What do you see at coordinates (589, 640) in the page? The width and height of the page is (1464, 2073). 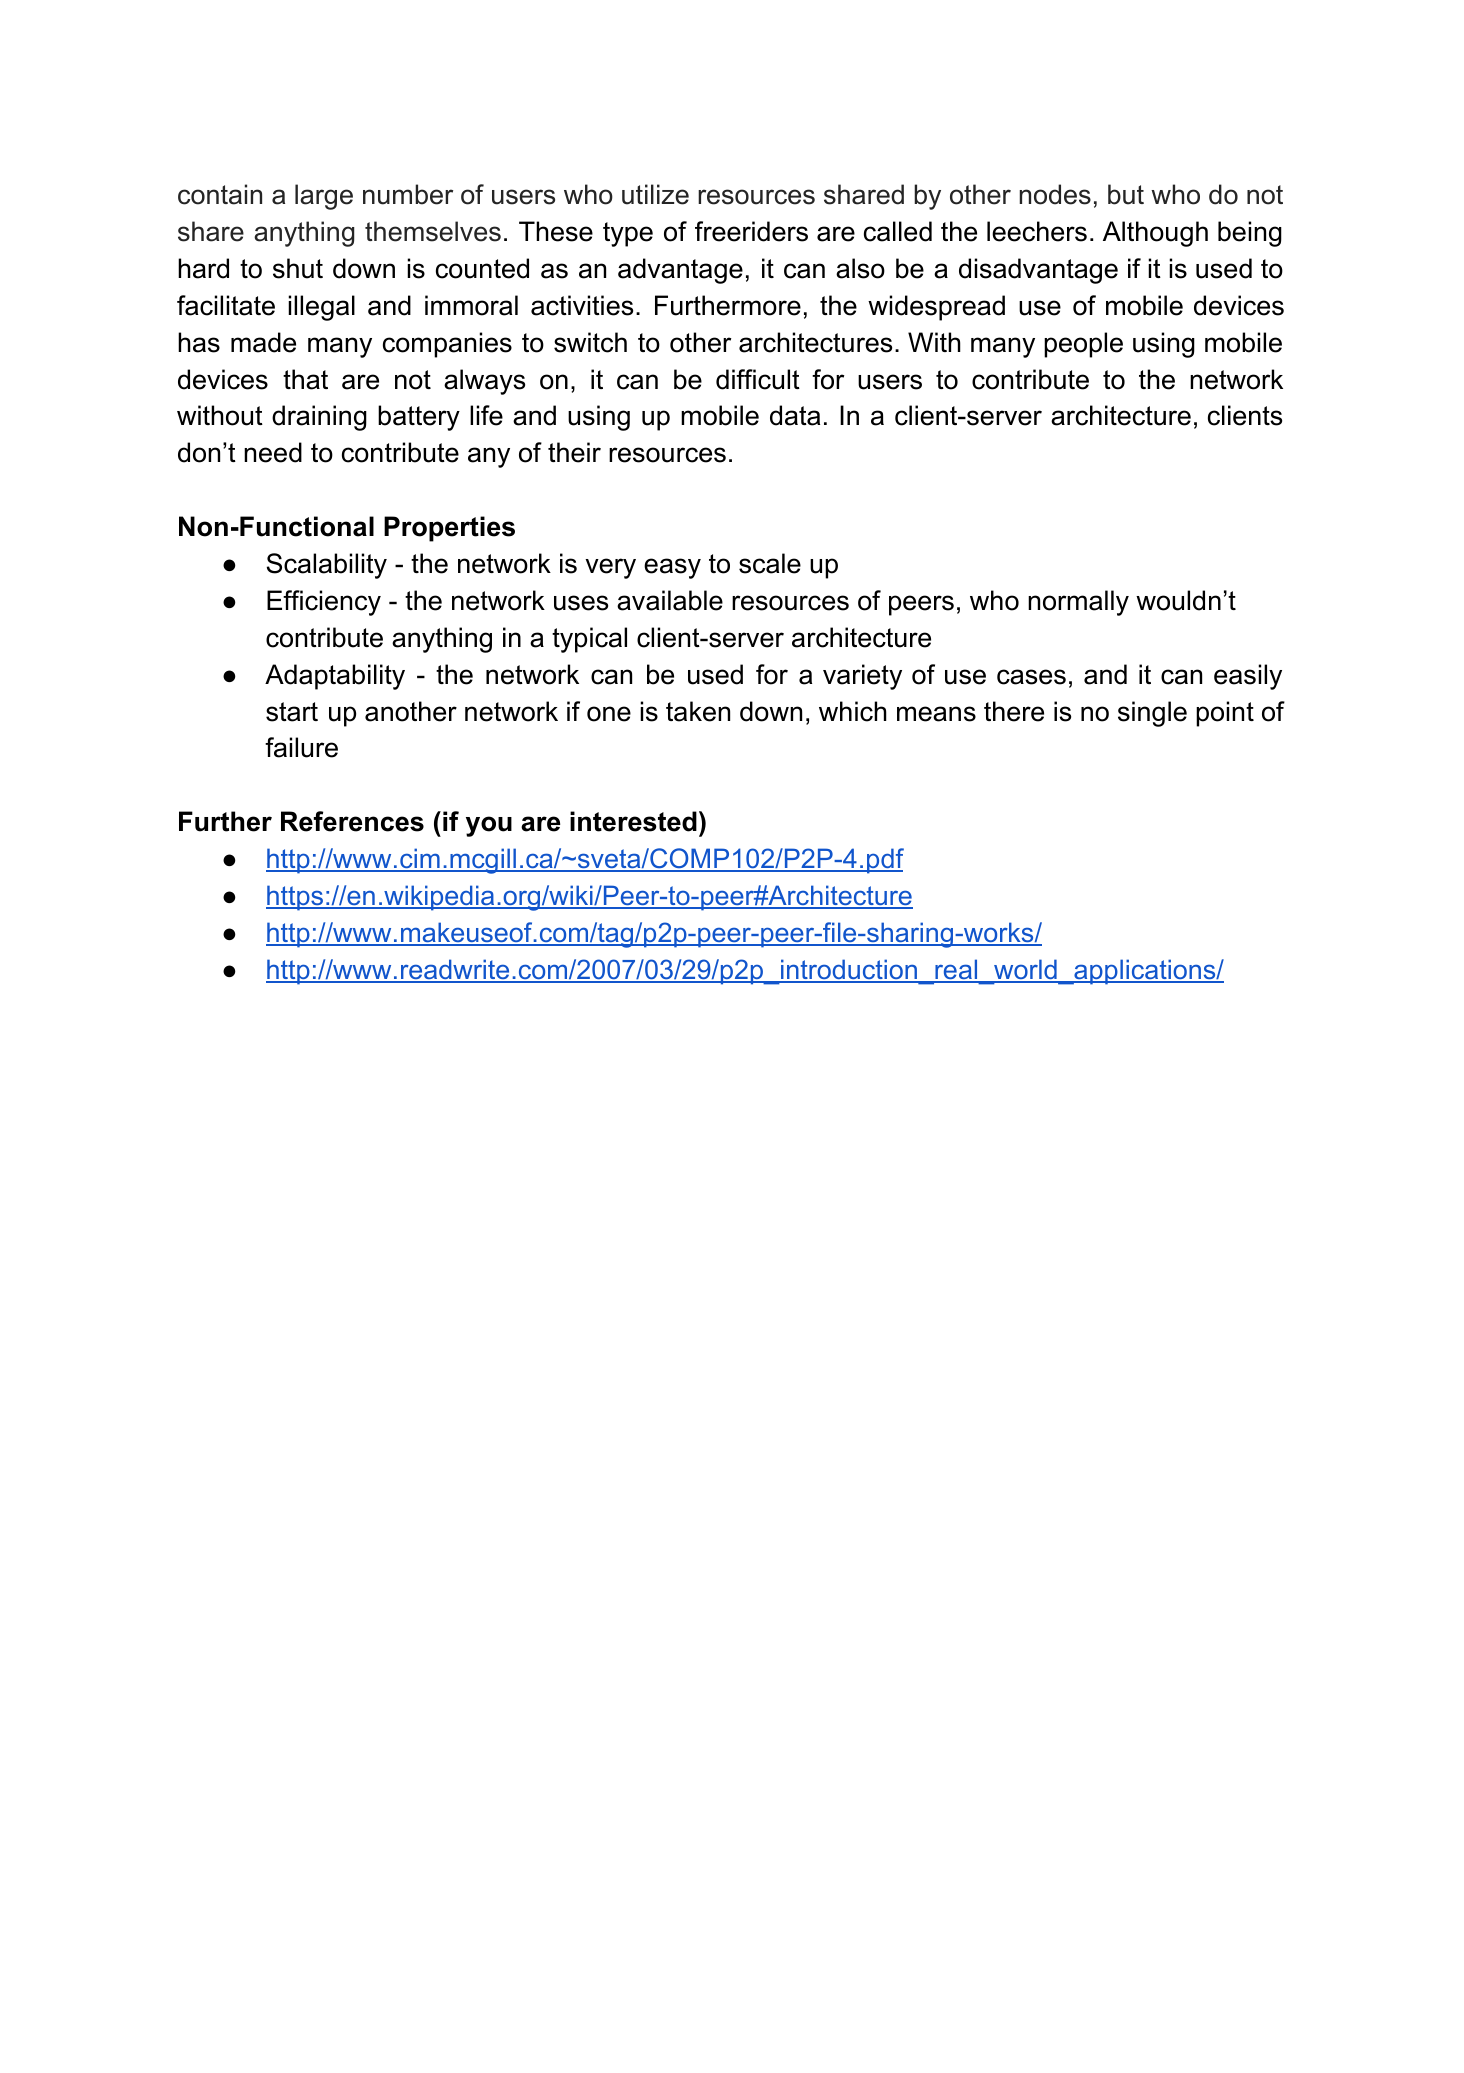 I see `typical` at bounding box center [589, 640].
